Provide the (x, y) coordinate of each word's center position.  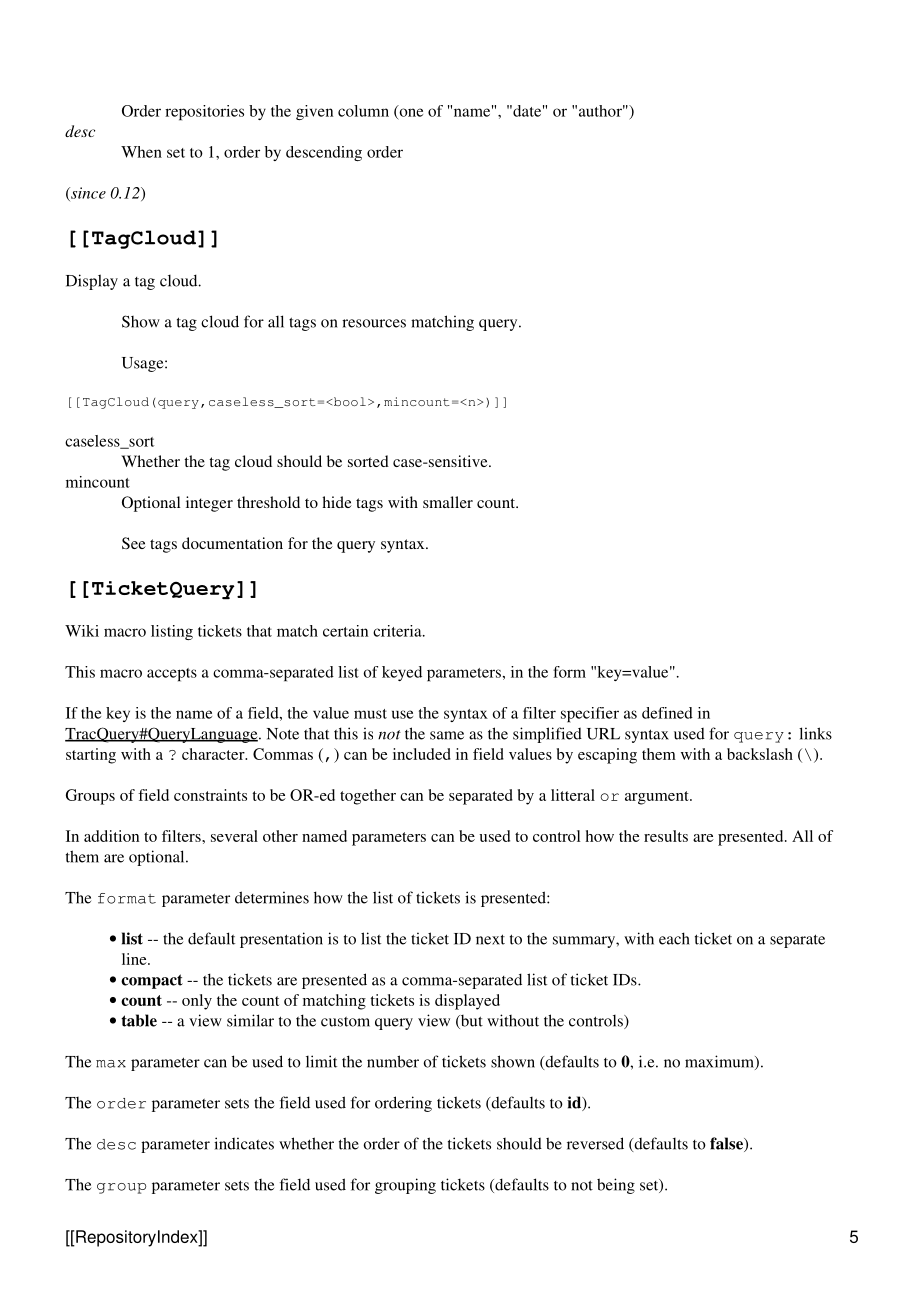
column (363, 111)
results (666, 836)
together (368, 797)
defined (667, 713)
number (393, 1061)
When (141, 152)
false (727, 1144)
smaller (448, 502)
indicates (244, 1143)
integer (209, 504)
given (314, 112)
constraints (210, 795)
